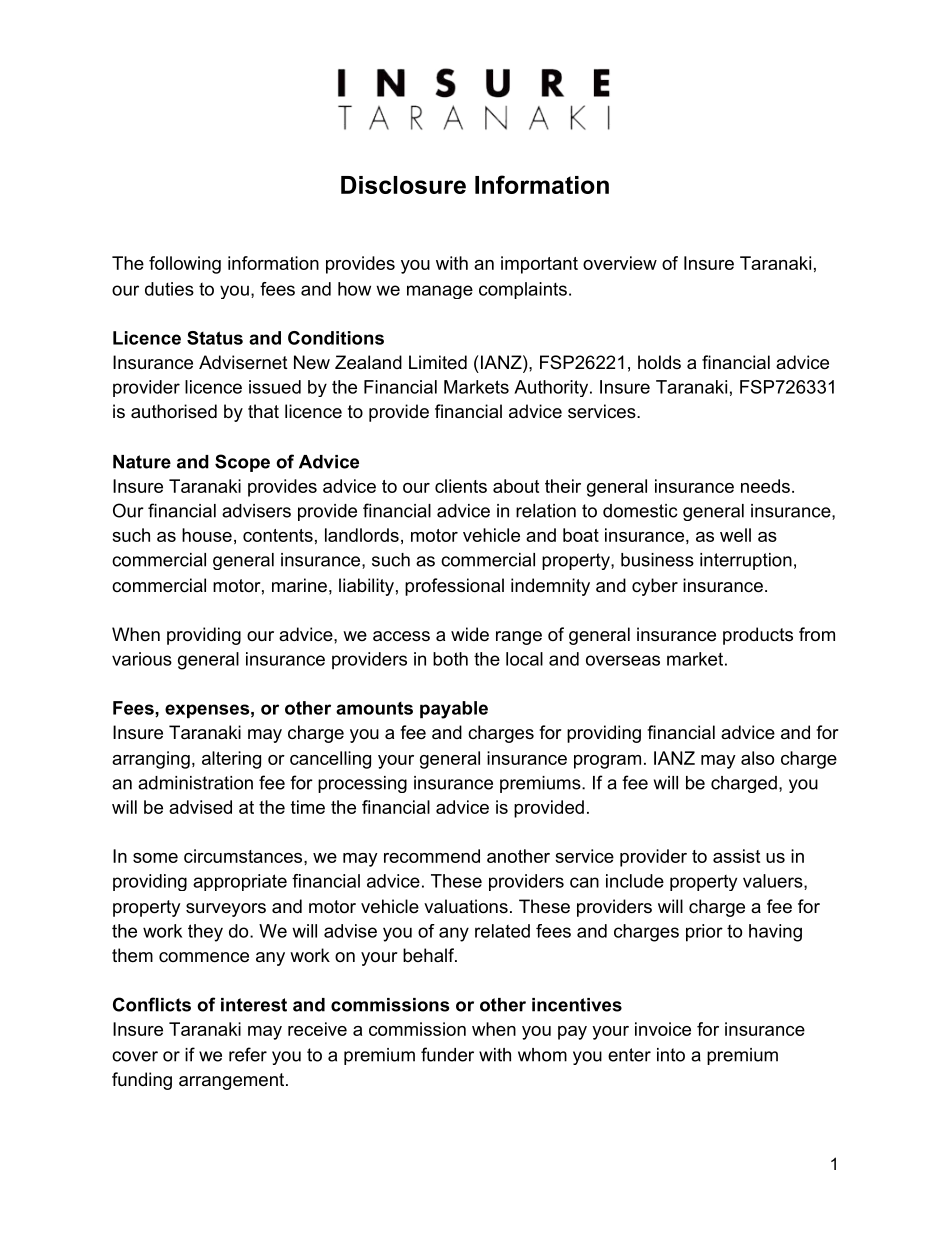 The image size is (952, 1233). Describe the element at coordinates (758, 636) in the image. I see `products` at that location.
